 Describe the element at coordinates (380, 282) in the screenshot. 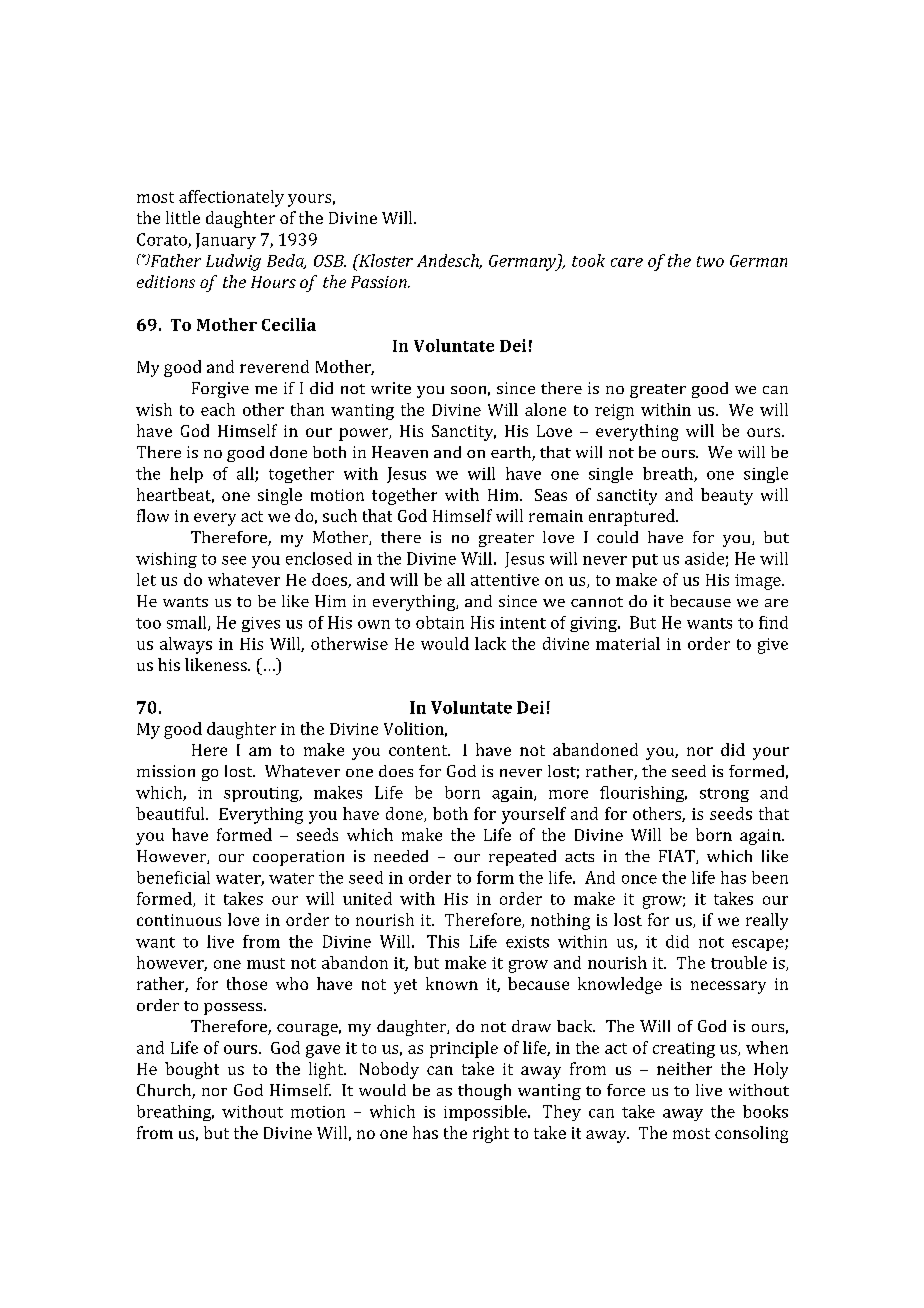

I see `Passion` at that location.
